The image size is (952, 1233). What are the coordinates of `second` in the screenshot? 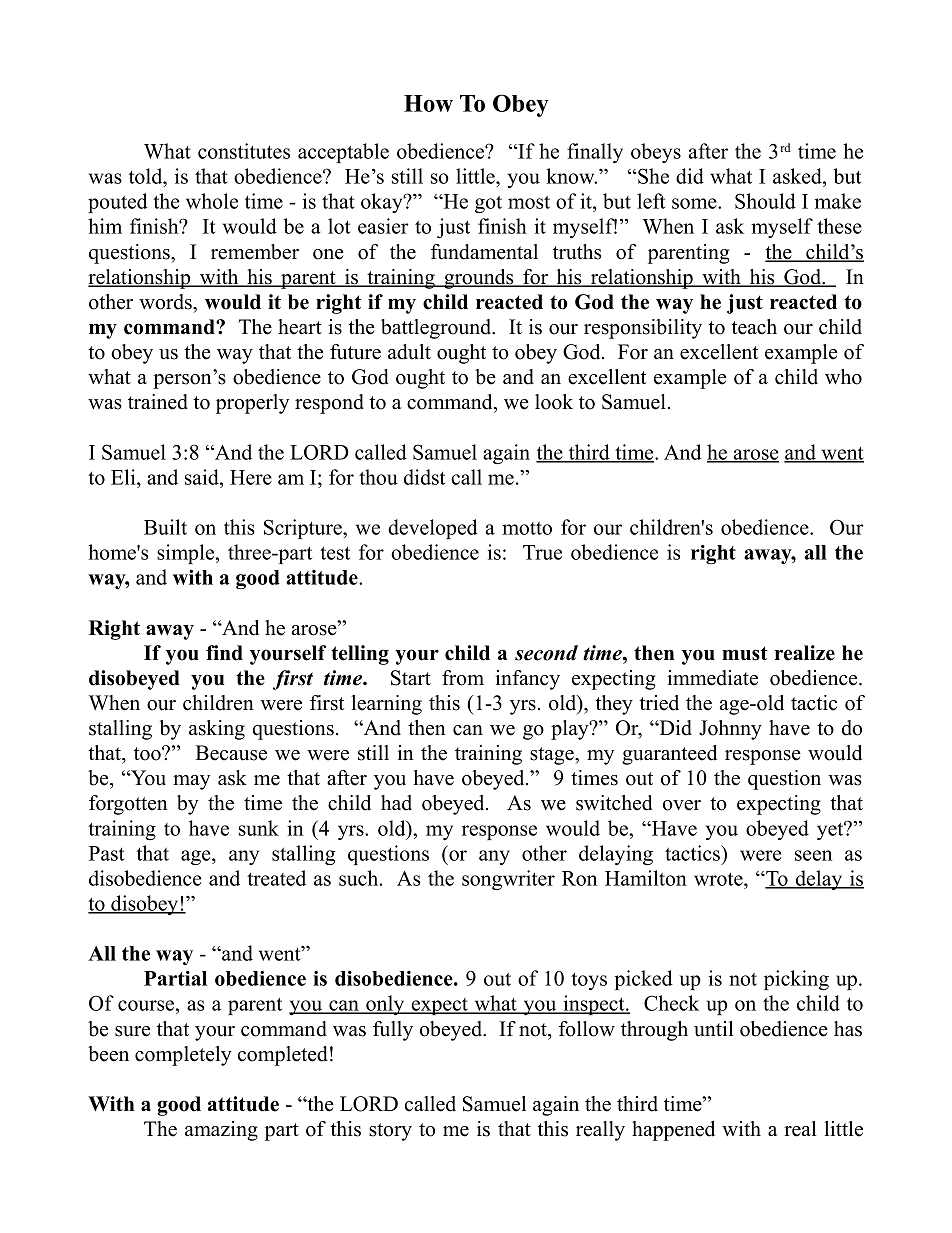 It's located at (546, 653).
